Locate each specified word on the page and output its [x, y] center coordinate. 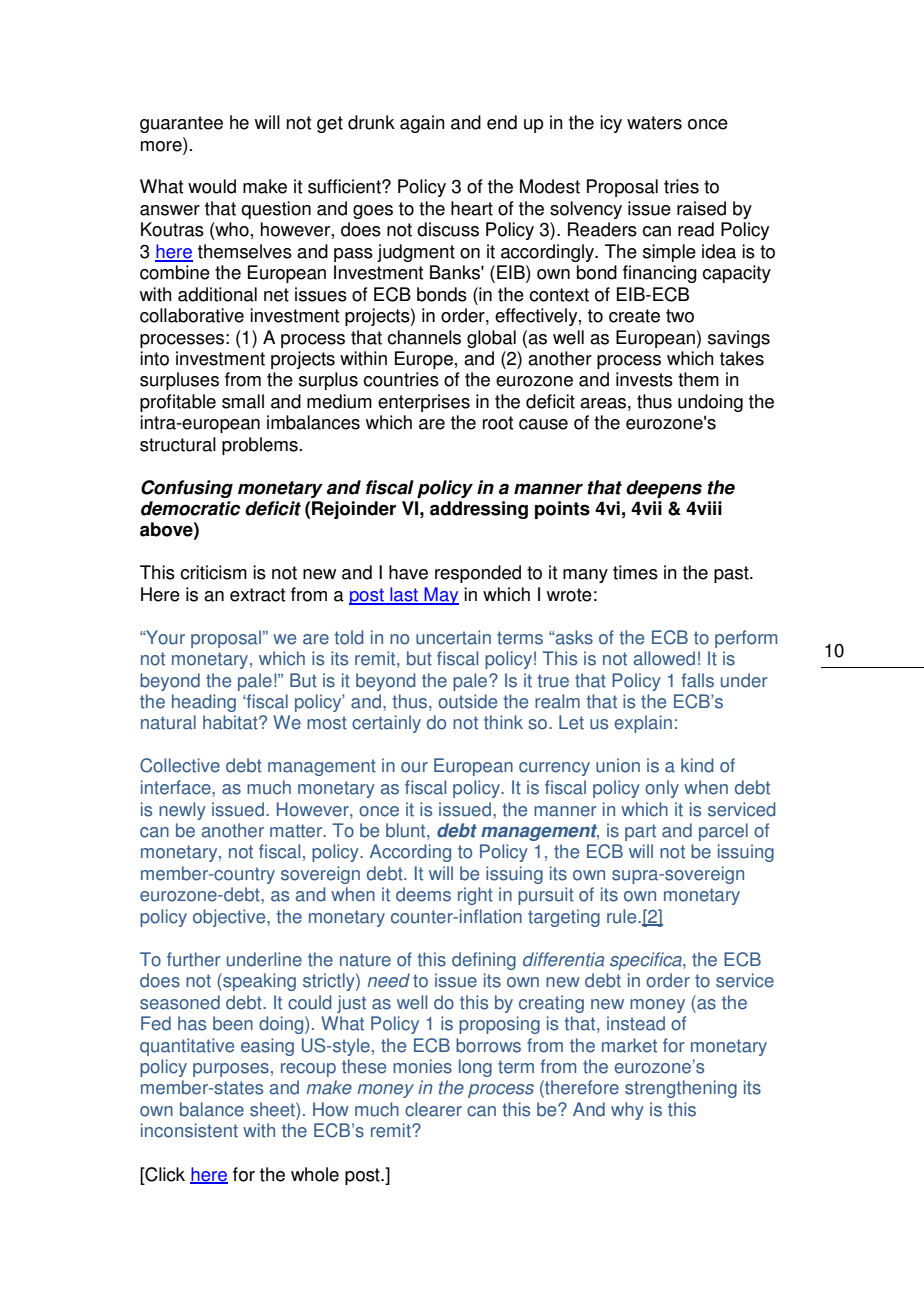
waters [654, 123]
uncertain [453, 637]
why [627, 1111]
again [422, 124]
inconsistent [189, 1130]
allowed [664, 658]
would [212, 186]
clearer [433, 1109]
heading [204, 703]
